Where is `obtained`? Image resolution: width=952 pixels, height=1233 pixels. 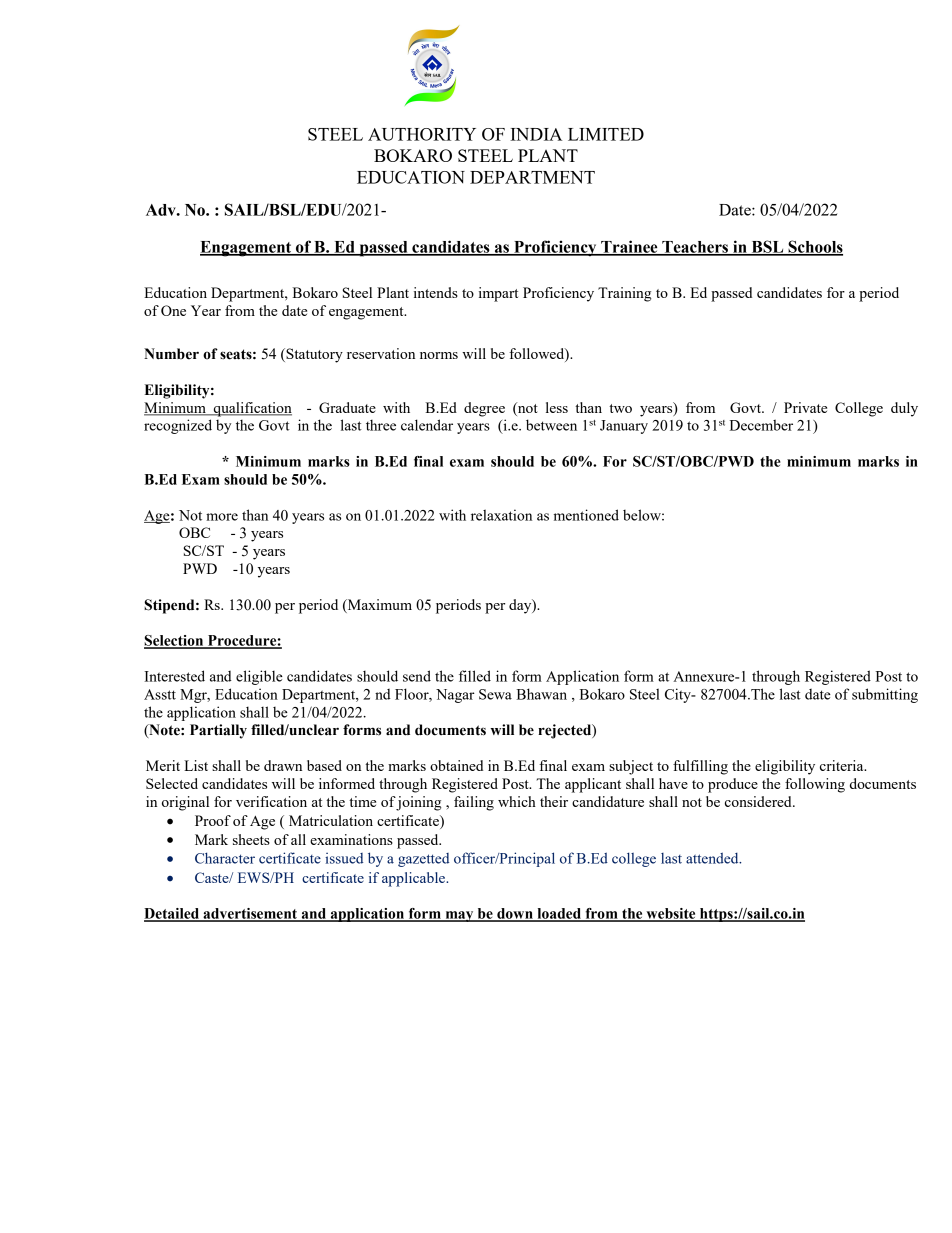 obtained is located at coordinates (456, 765).
